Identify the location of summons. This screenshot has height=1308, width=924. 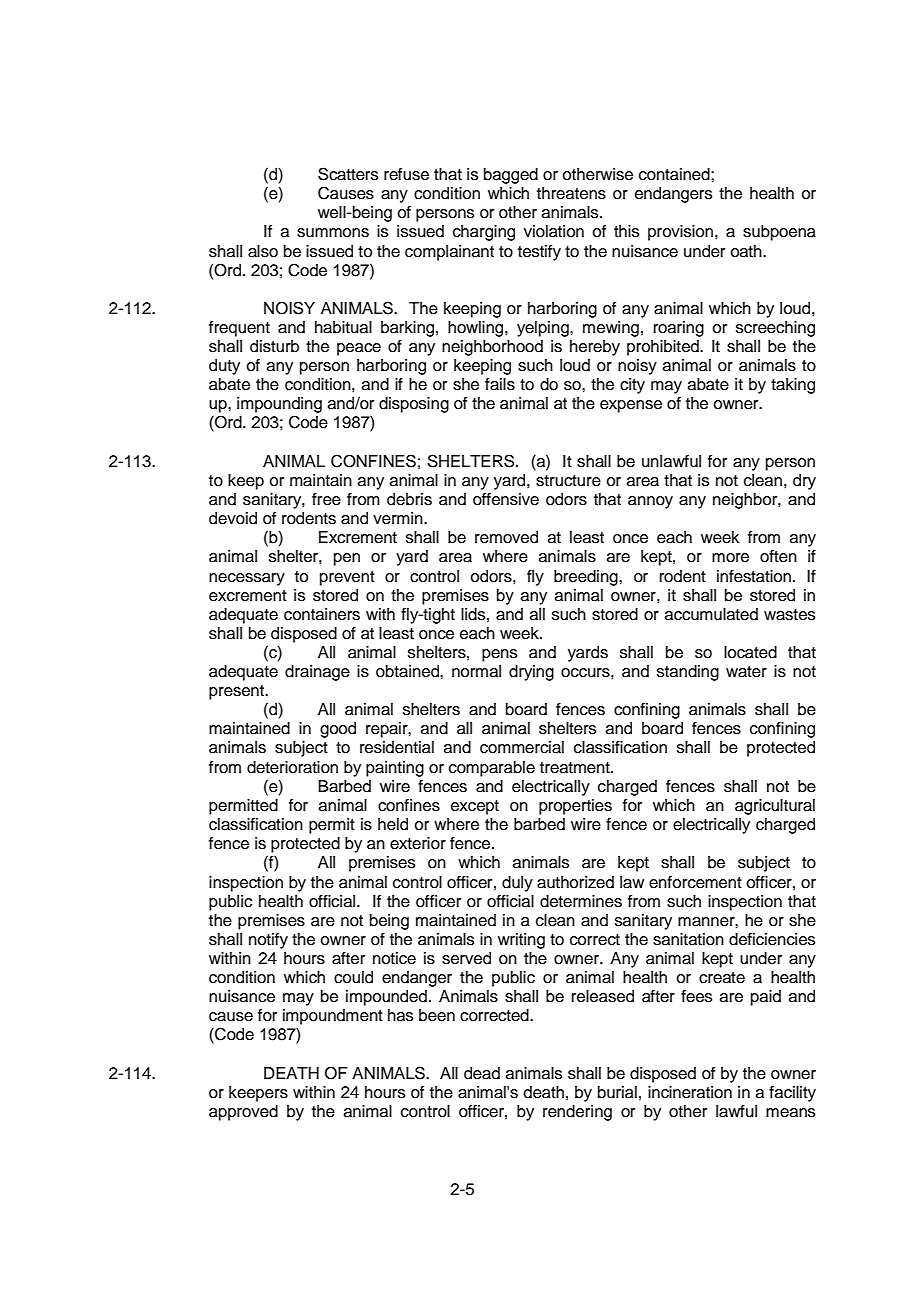
(333, 233).
